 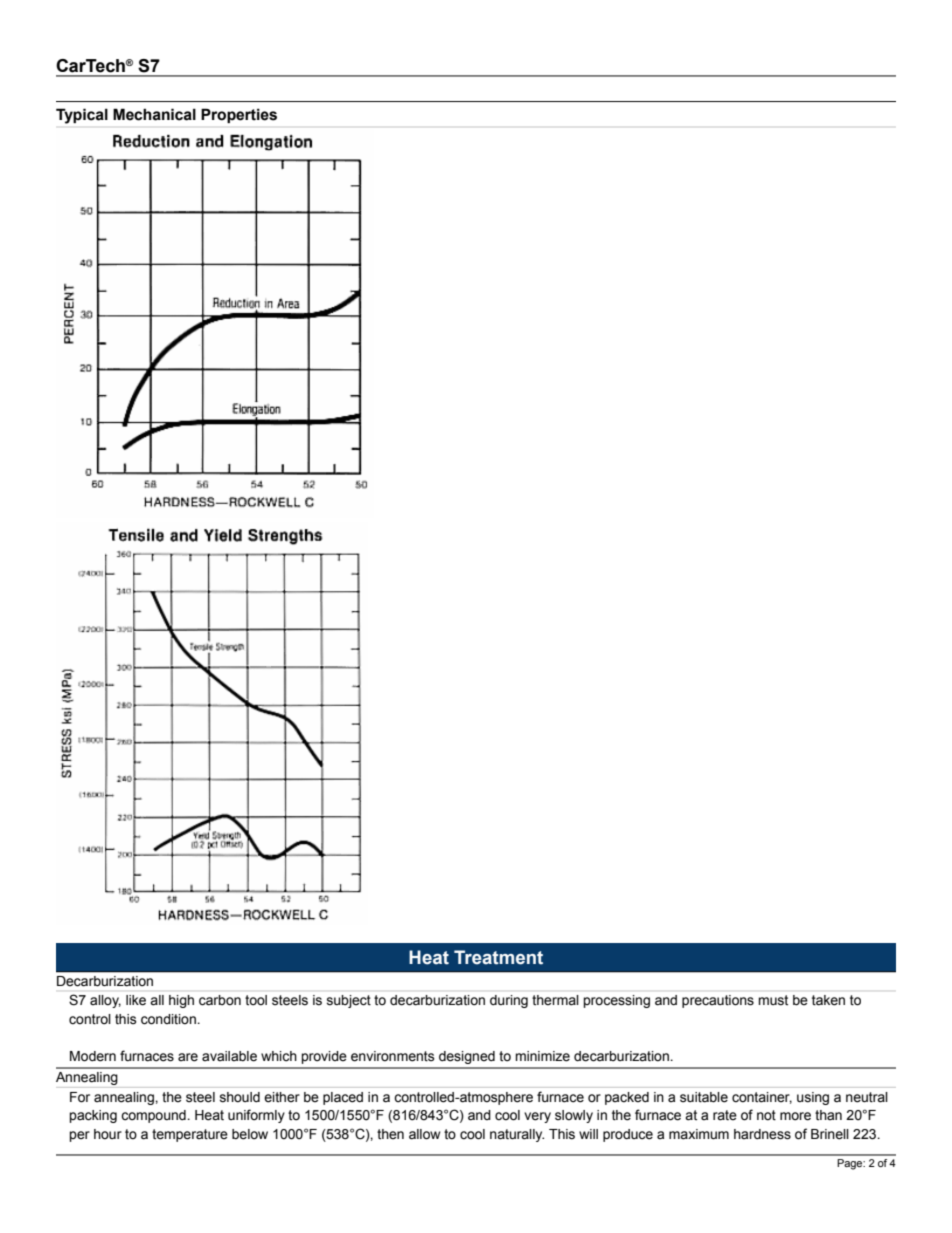 I want to click on container, so click(x=762, y=1098).
